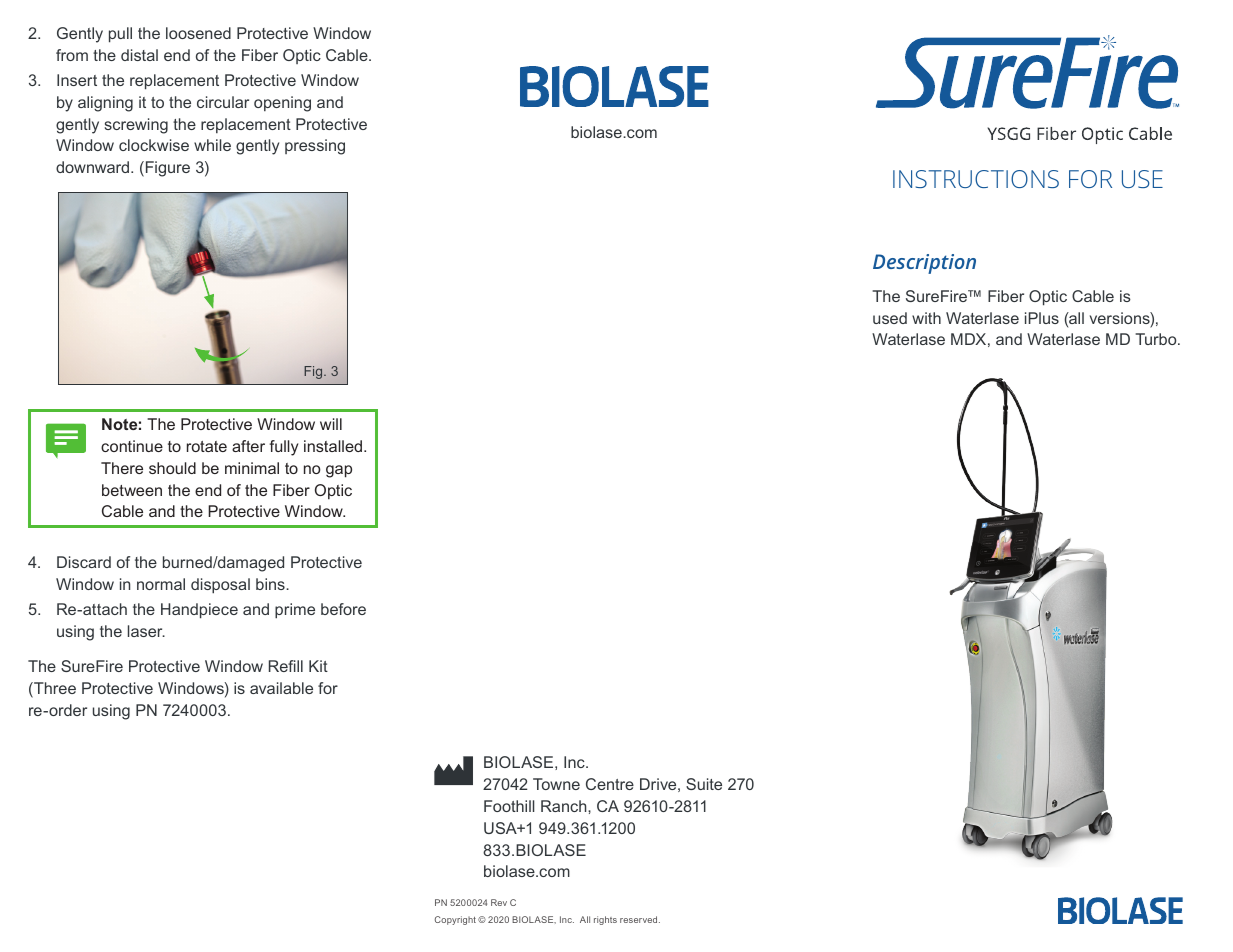 The height and width of the screenshot is (952, 1233). What do you see at coordinates (343, 609) in the screenshot?
I see `before` at bounding box center [343, 609].
